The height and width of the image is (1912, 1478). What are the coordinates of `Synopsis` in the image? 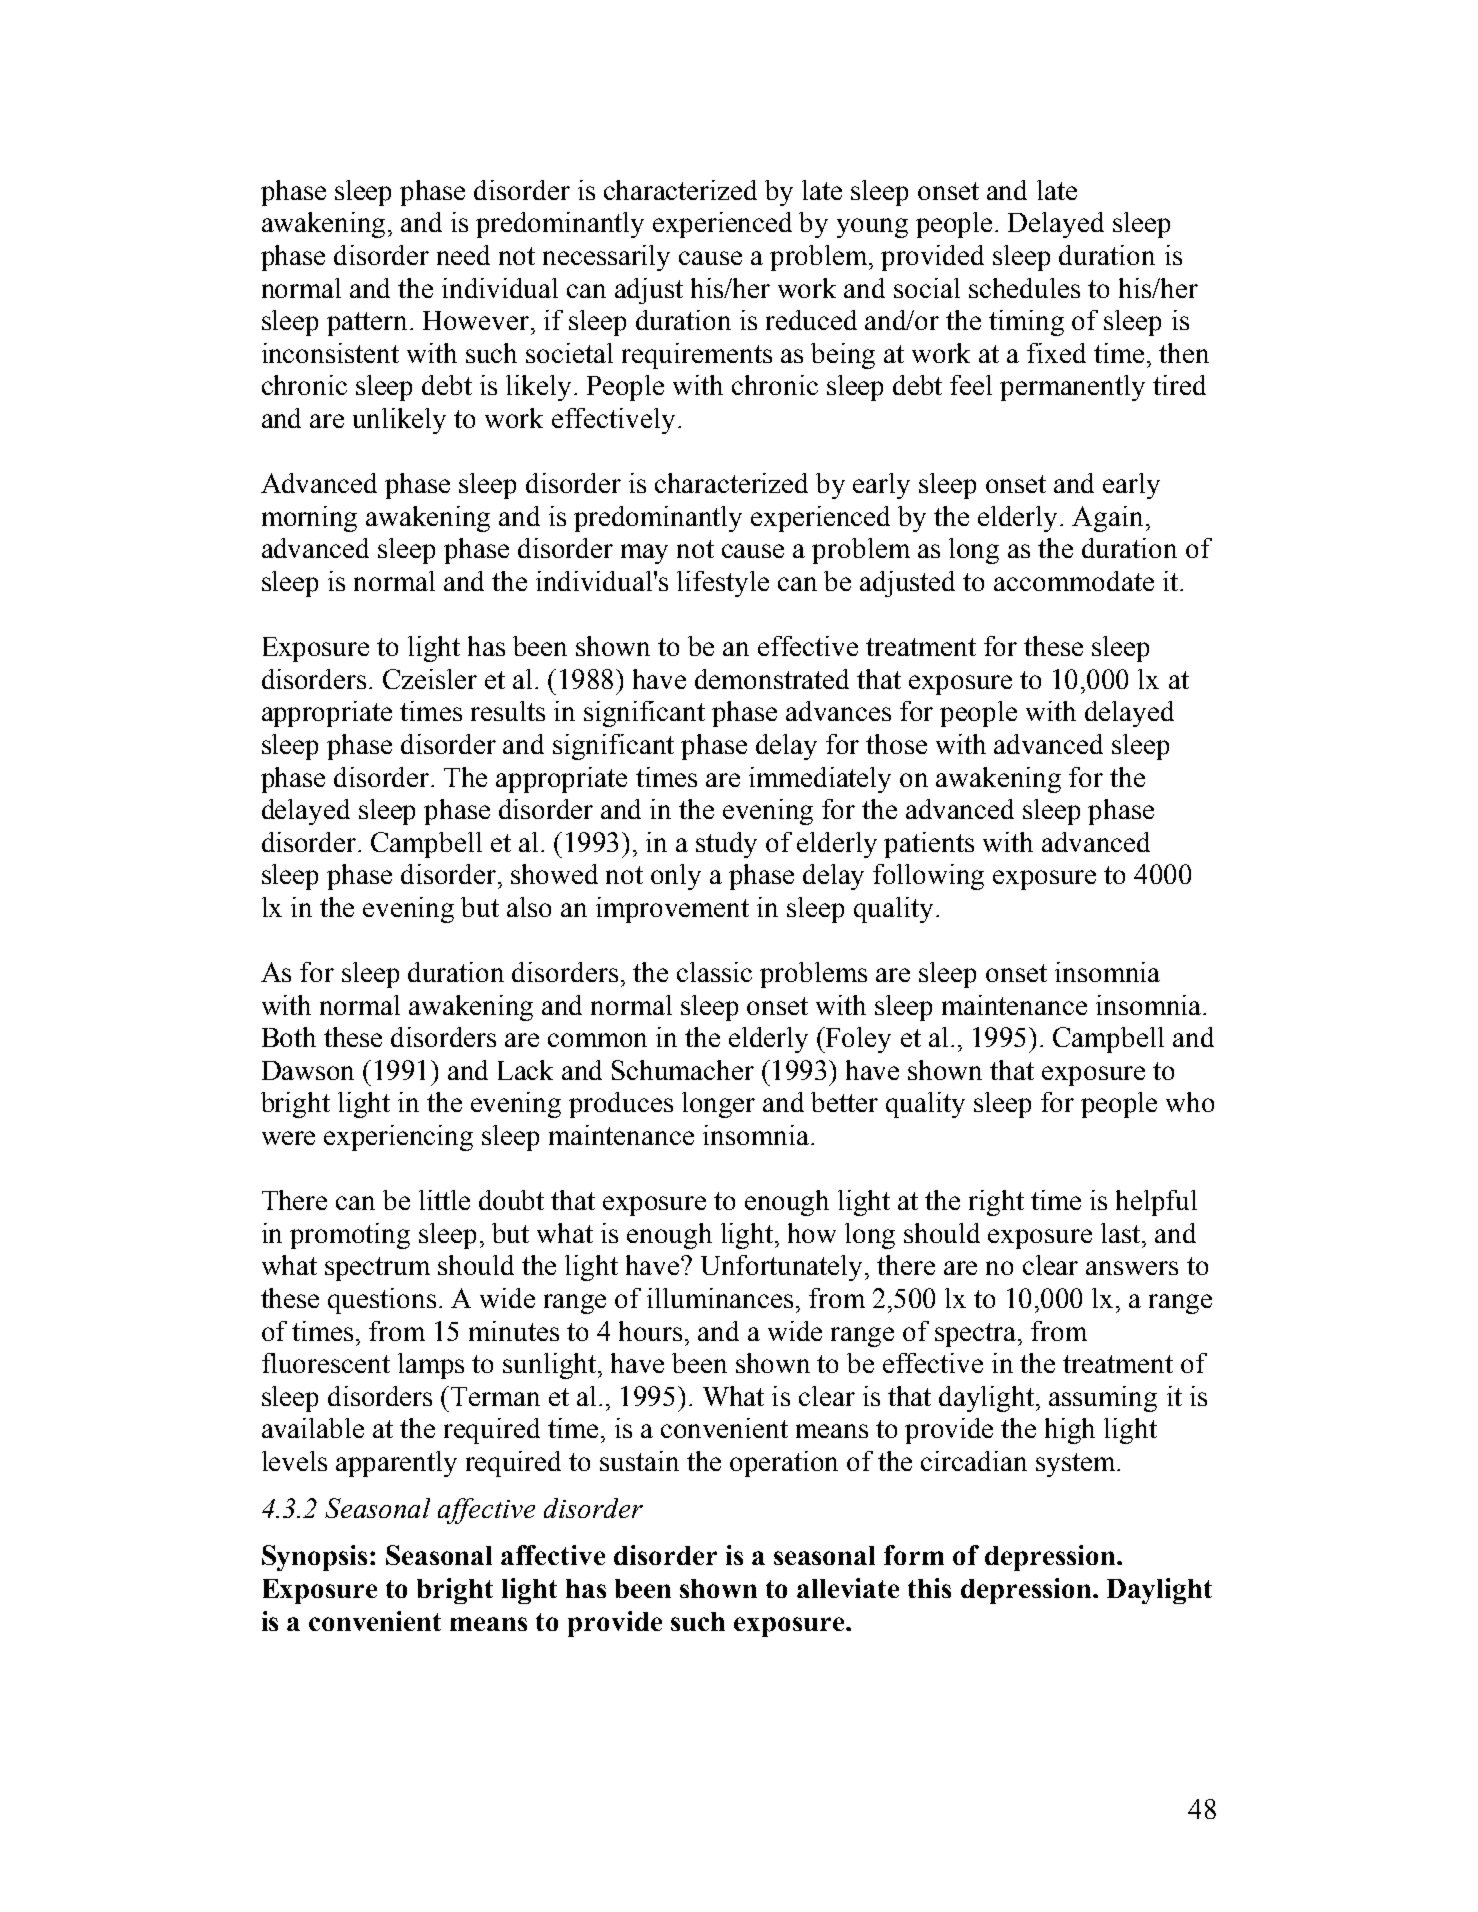 It's located at (314, 1558).
